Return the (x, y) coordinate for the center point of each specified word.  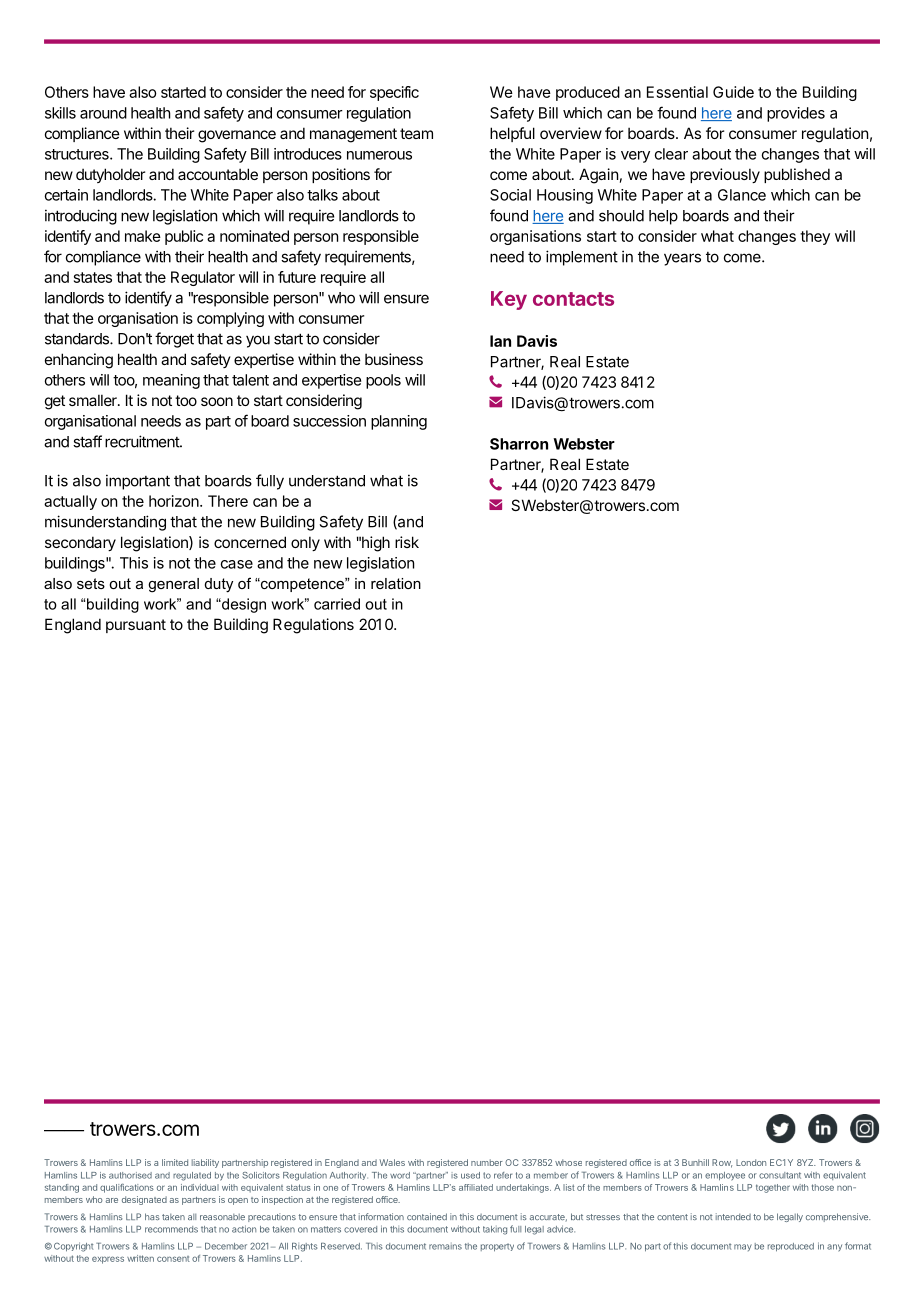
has (152, 1216)
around (103, 113)
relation (396, 583)
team (416, 133)
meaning (171, 381)
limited (175, 1162)
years (682, 259)
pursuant (136, 626)
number (487, 1162)
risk (407, 542)
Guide (733, 92)
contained (427, 1216)
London (751, 1162)
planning (399, 422)
